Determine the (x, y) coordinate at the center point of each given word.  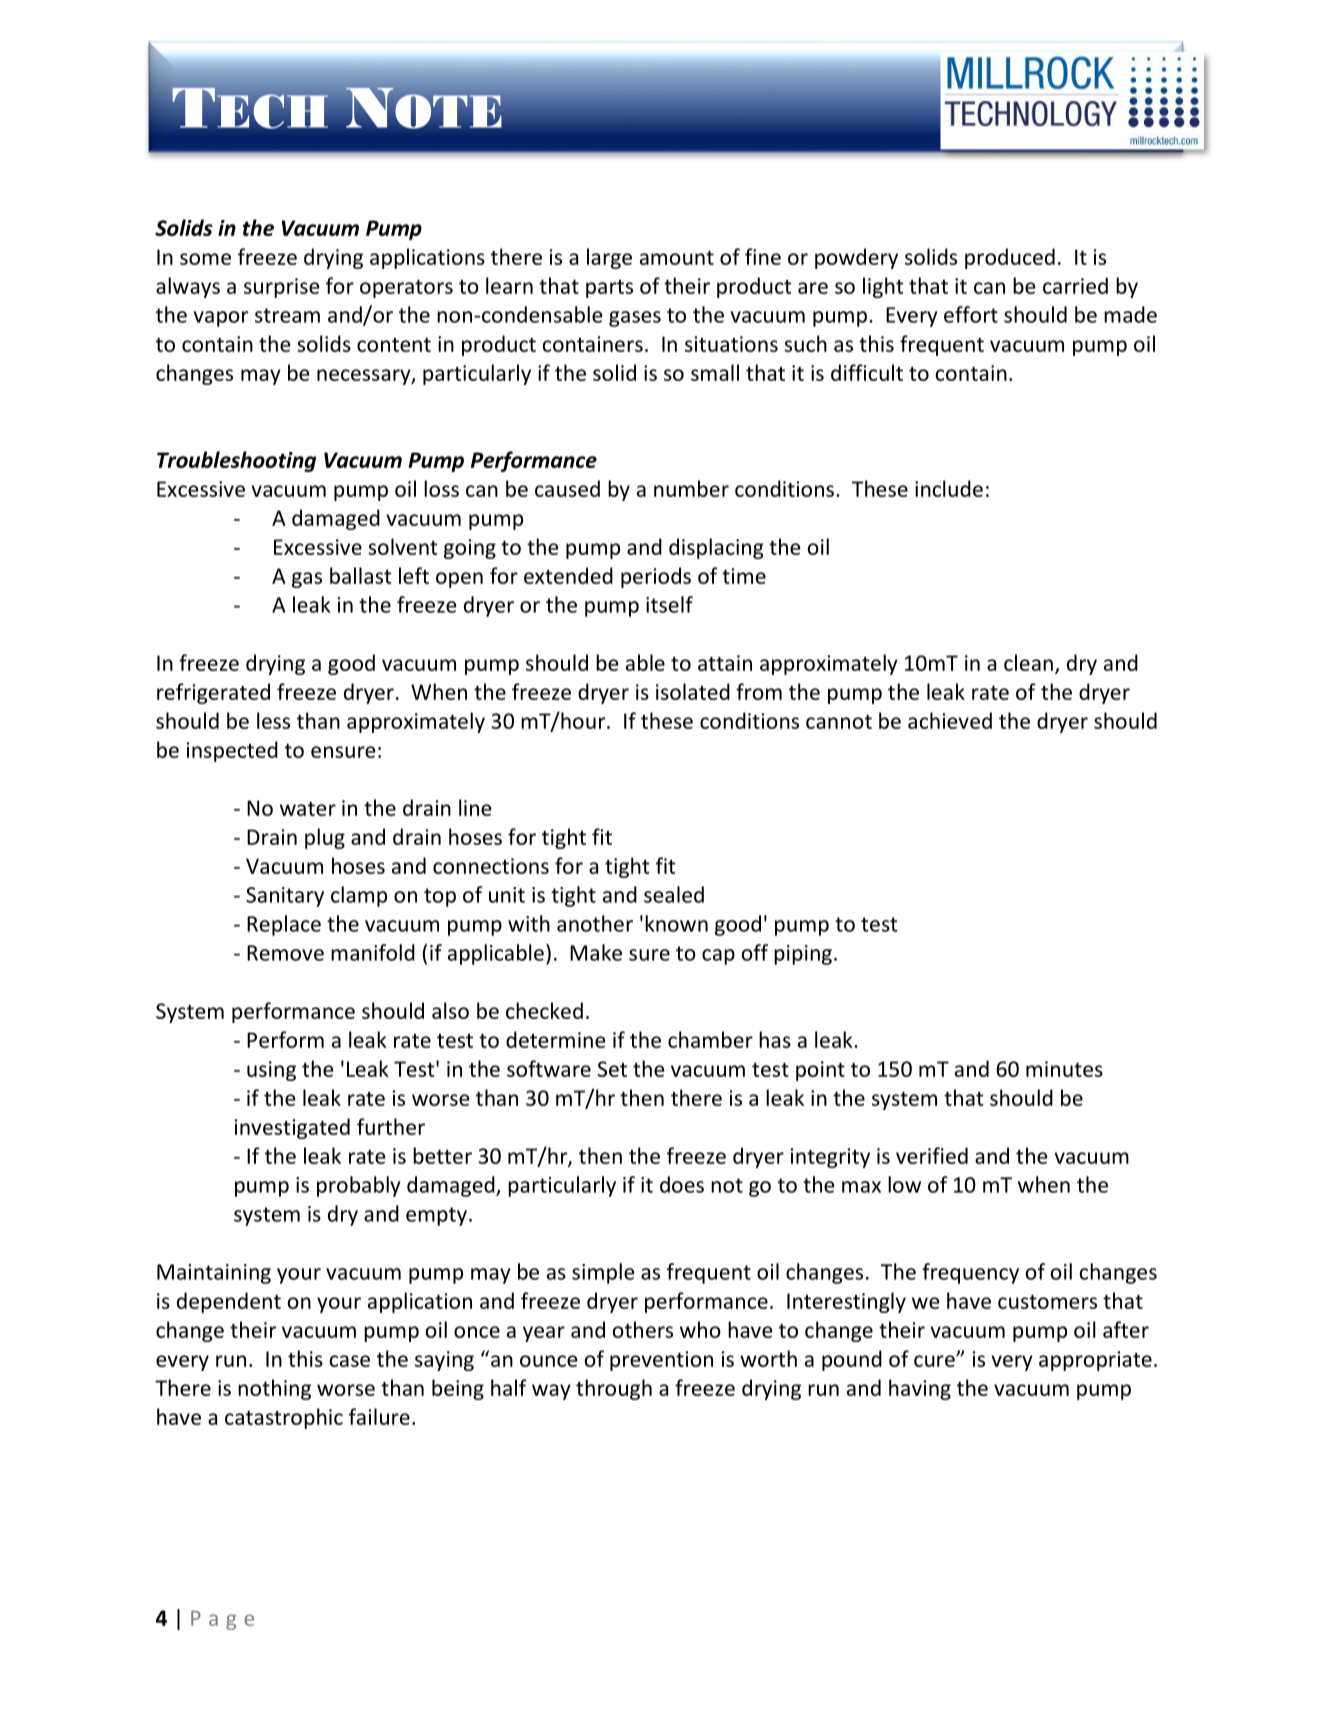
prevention (661, 1361)
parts (609, 289)
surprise (282, 288)
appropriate (1095, 1361)
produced (1010, 258)
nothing (274, 1389)
